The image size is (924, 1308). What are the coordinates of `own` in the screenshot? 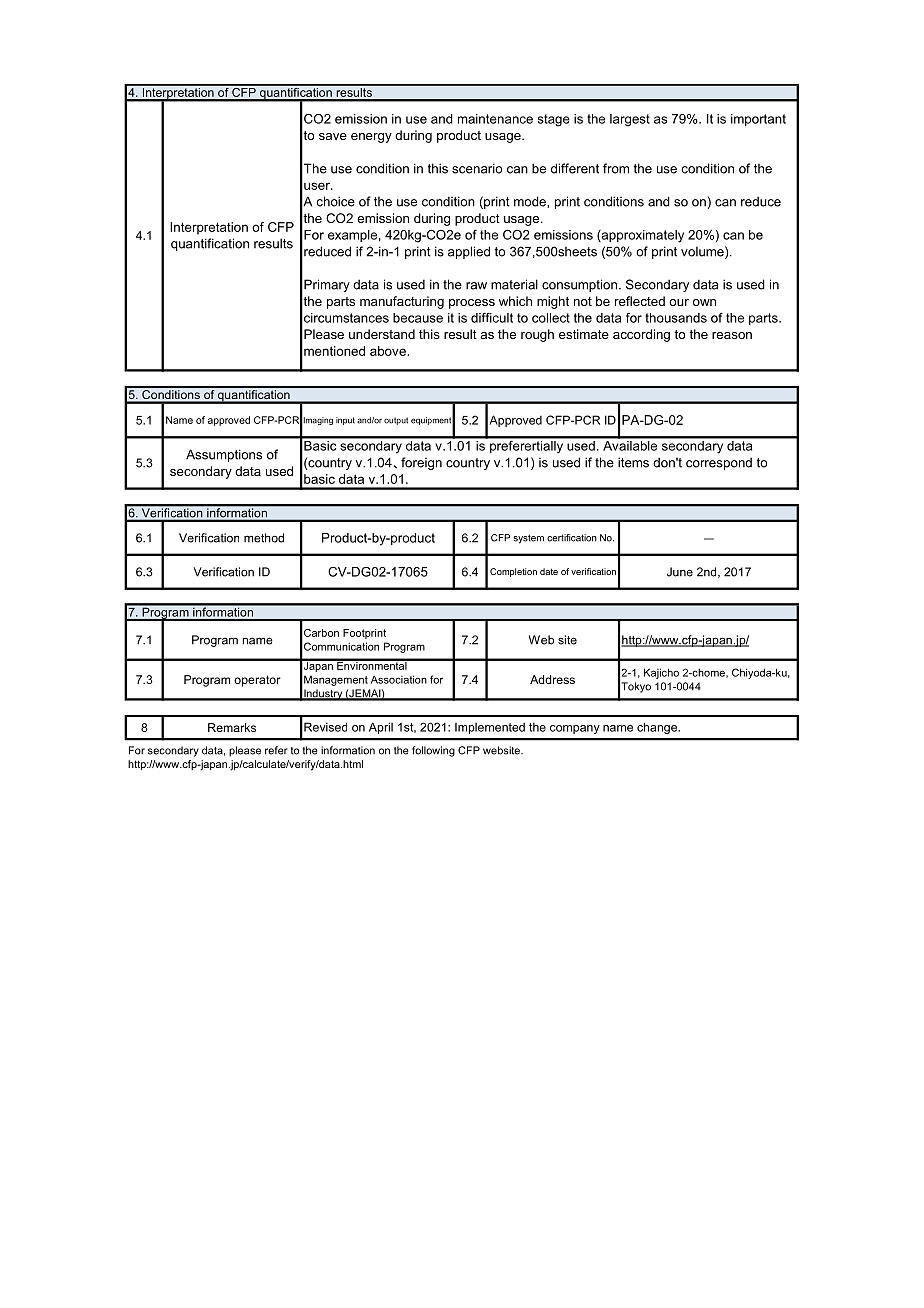 It's located at (704, 302).
